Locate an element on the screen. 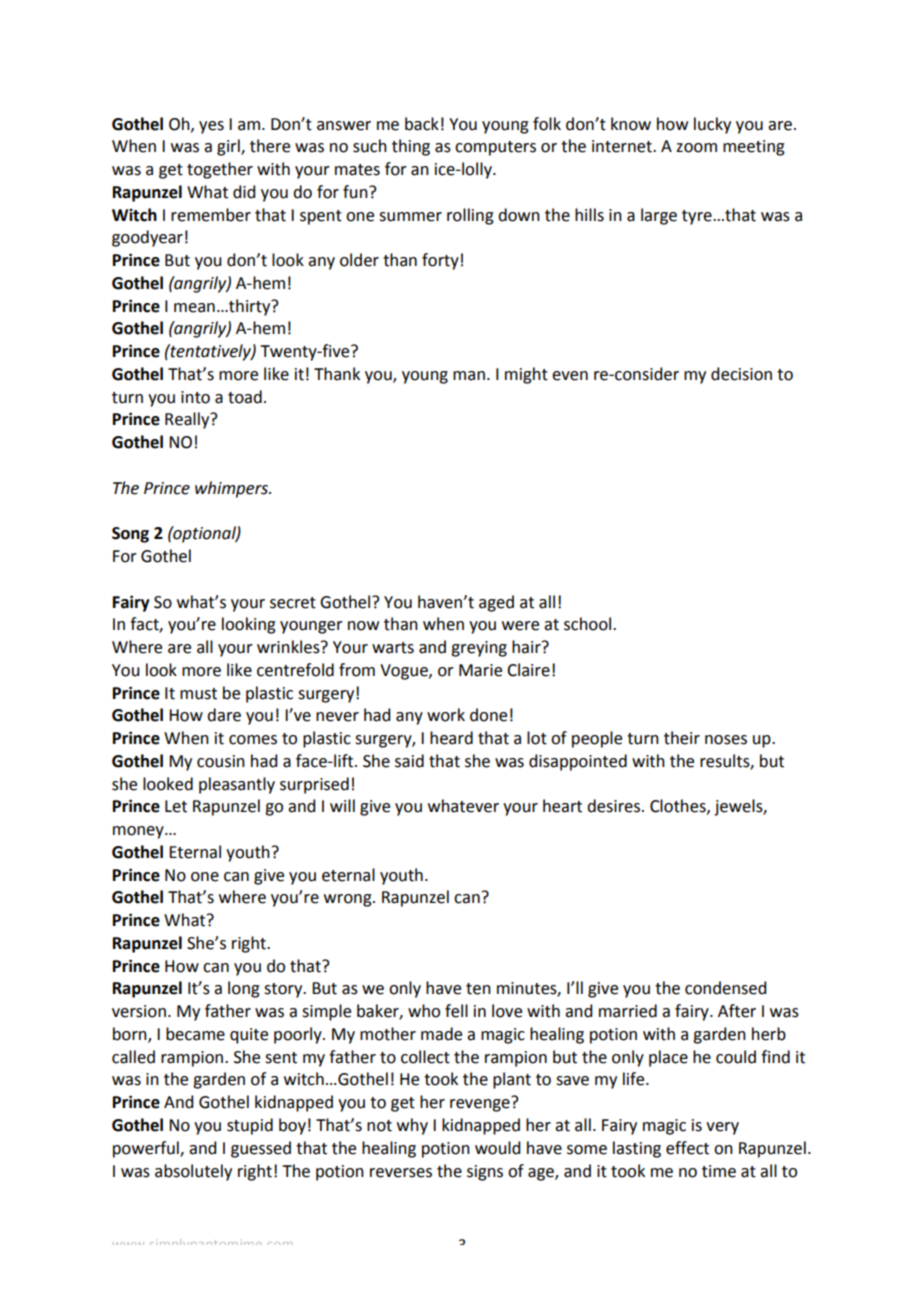 This screenshot has height=1308, width=924. effect is located at coordinates (687, 1148).
